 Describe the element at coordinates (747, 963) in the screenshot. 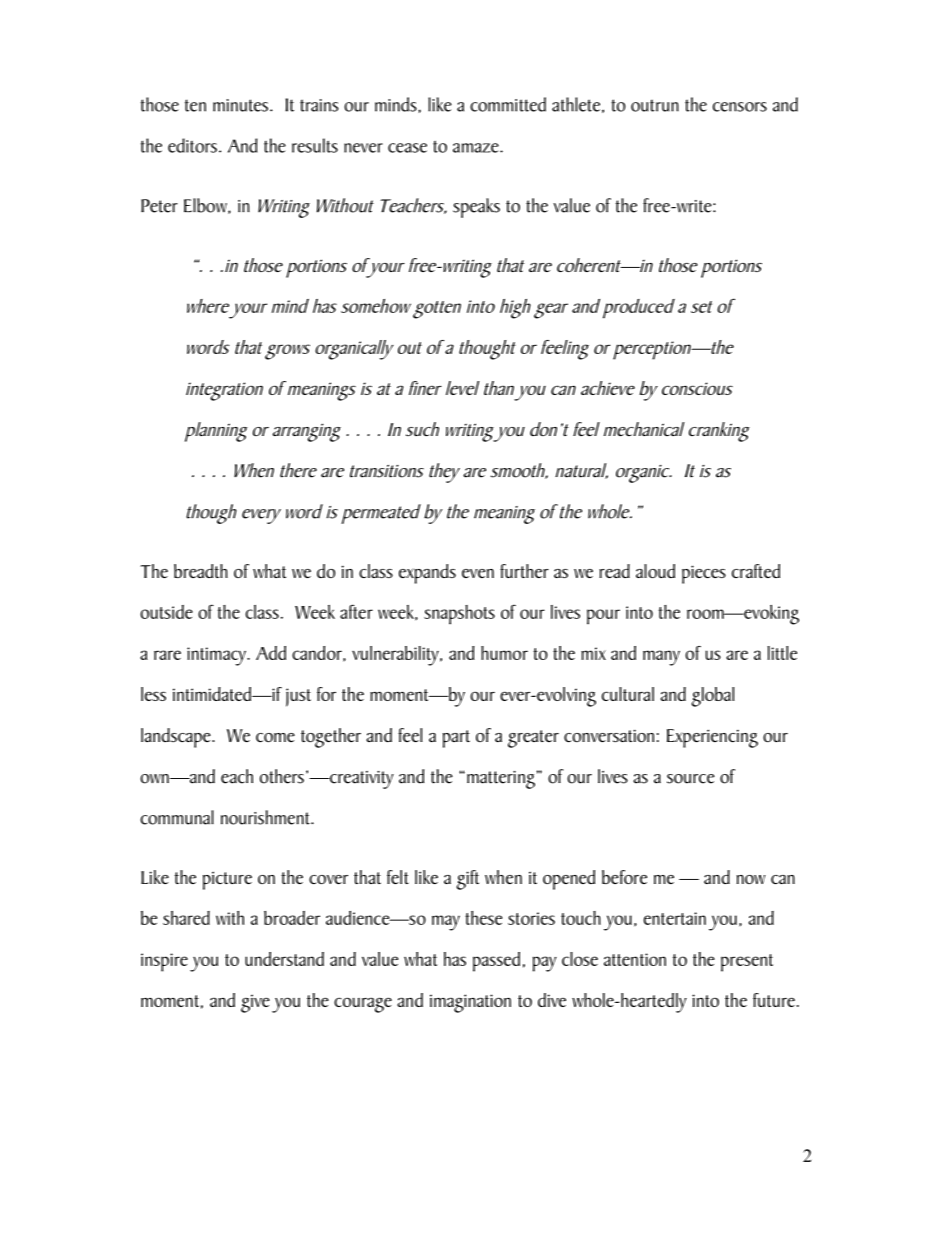

I see `present` at that location.
